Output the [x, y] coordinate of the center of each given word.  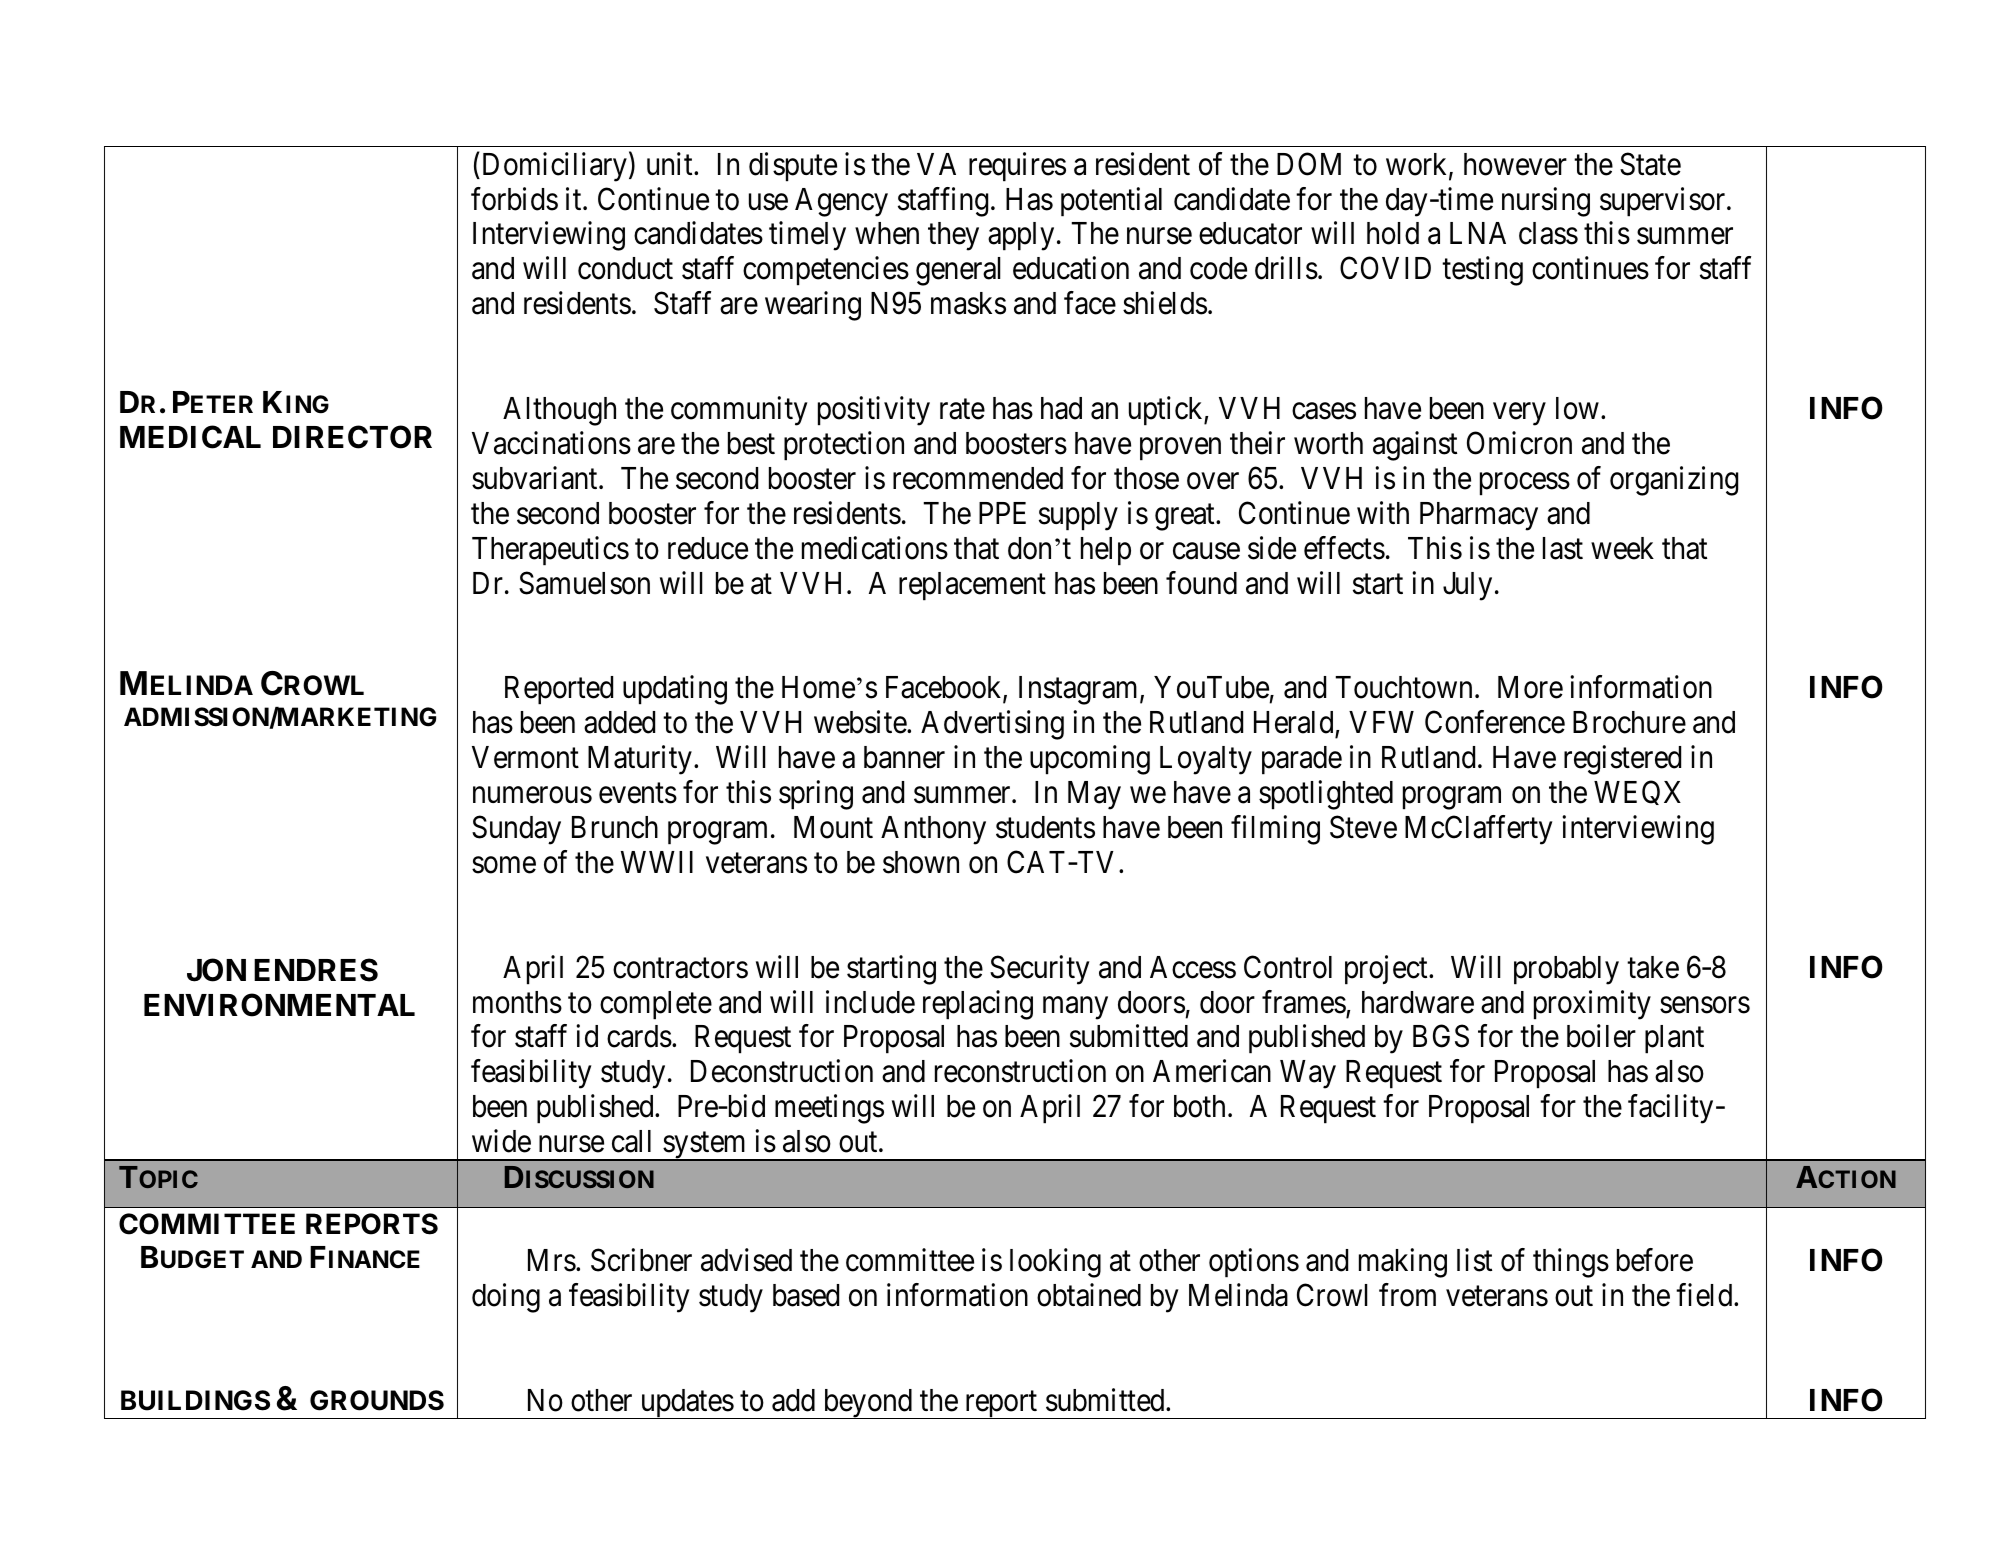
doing [506, 1298]
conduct [625, 268]
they [953, 236]
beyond [868, 1404]
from [1407, 1295]
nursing [1546, 202]
